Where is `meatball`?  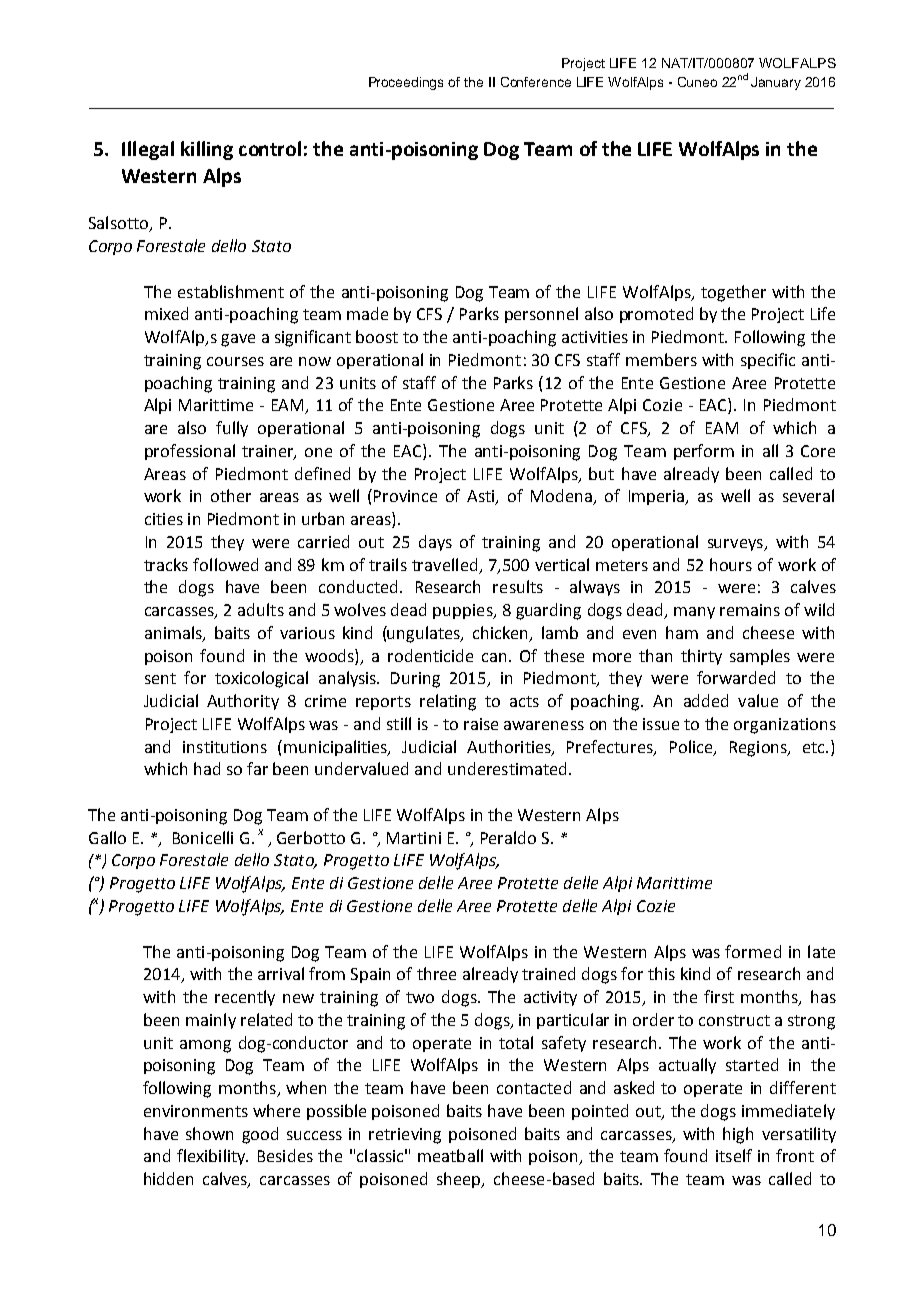 meatball is located at coordinates (450, 1155).
